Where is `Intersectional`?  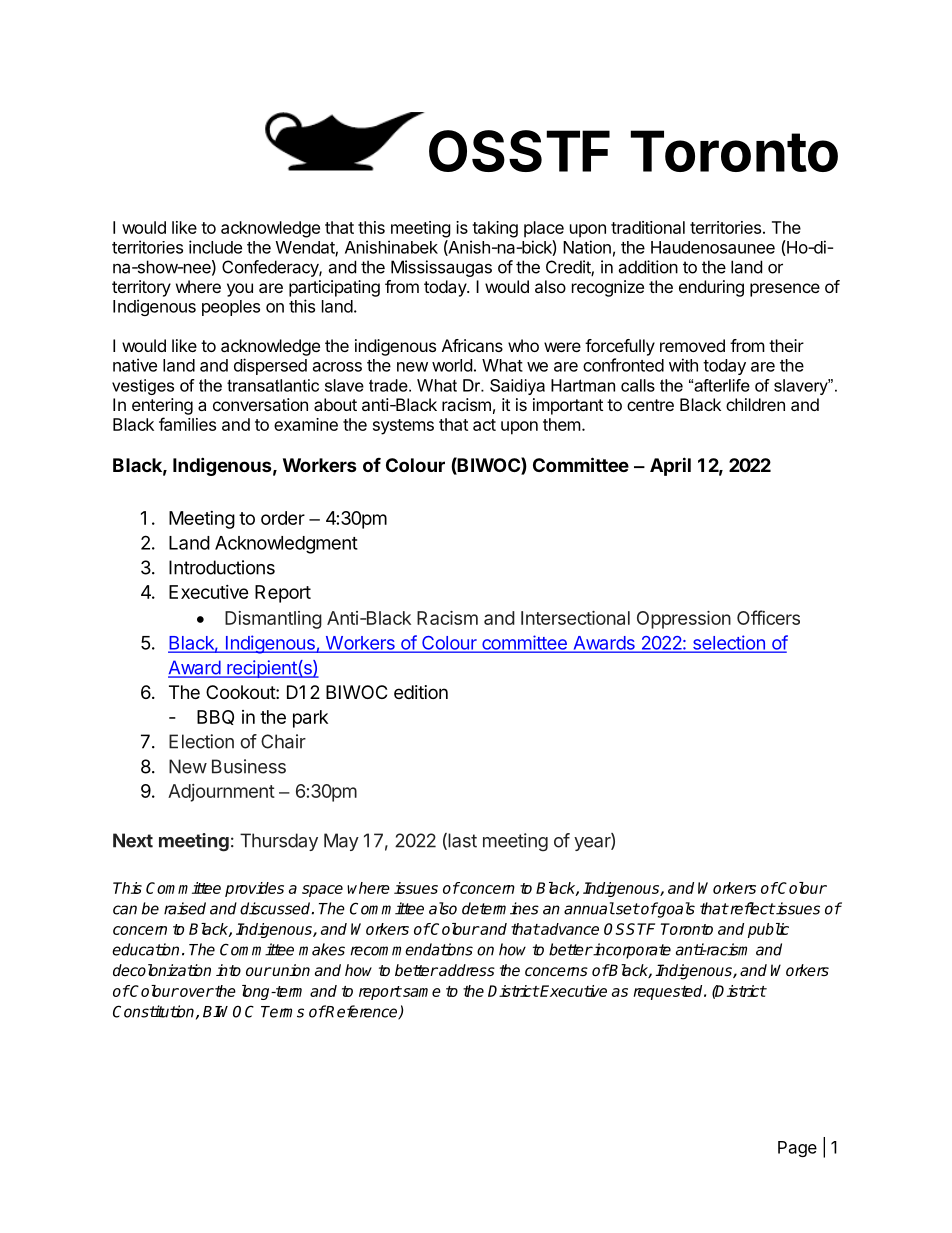
Intersectional is located at coordinates (575, 618).
